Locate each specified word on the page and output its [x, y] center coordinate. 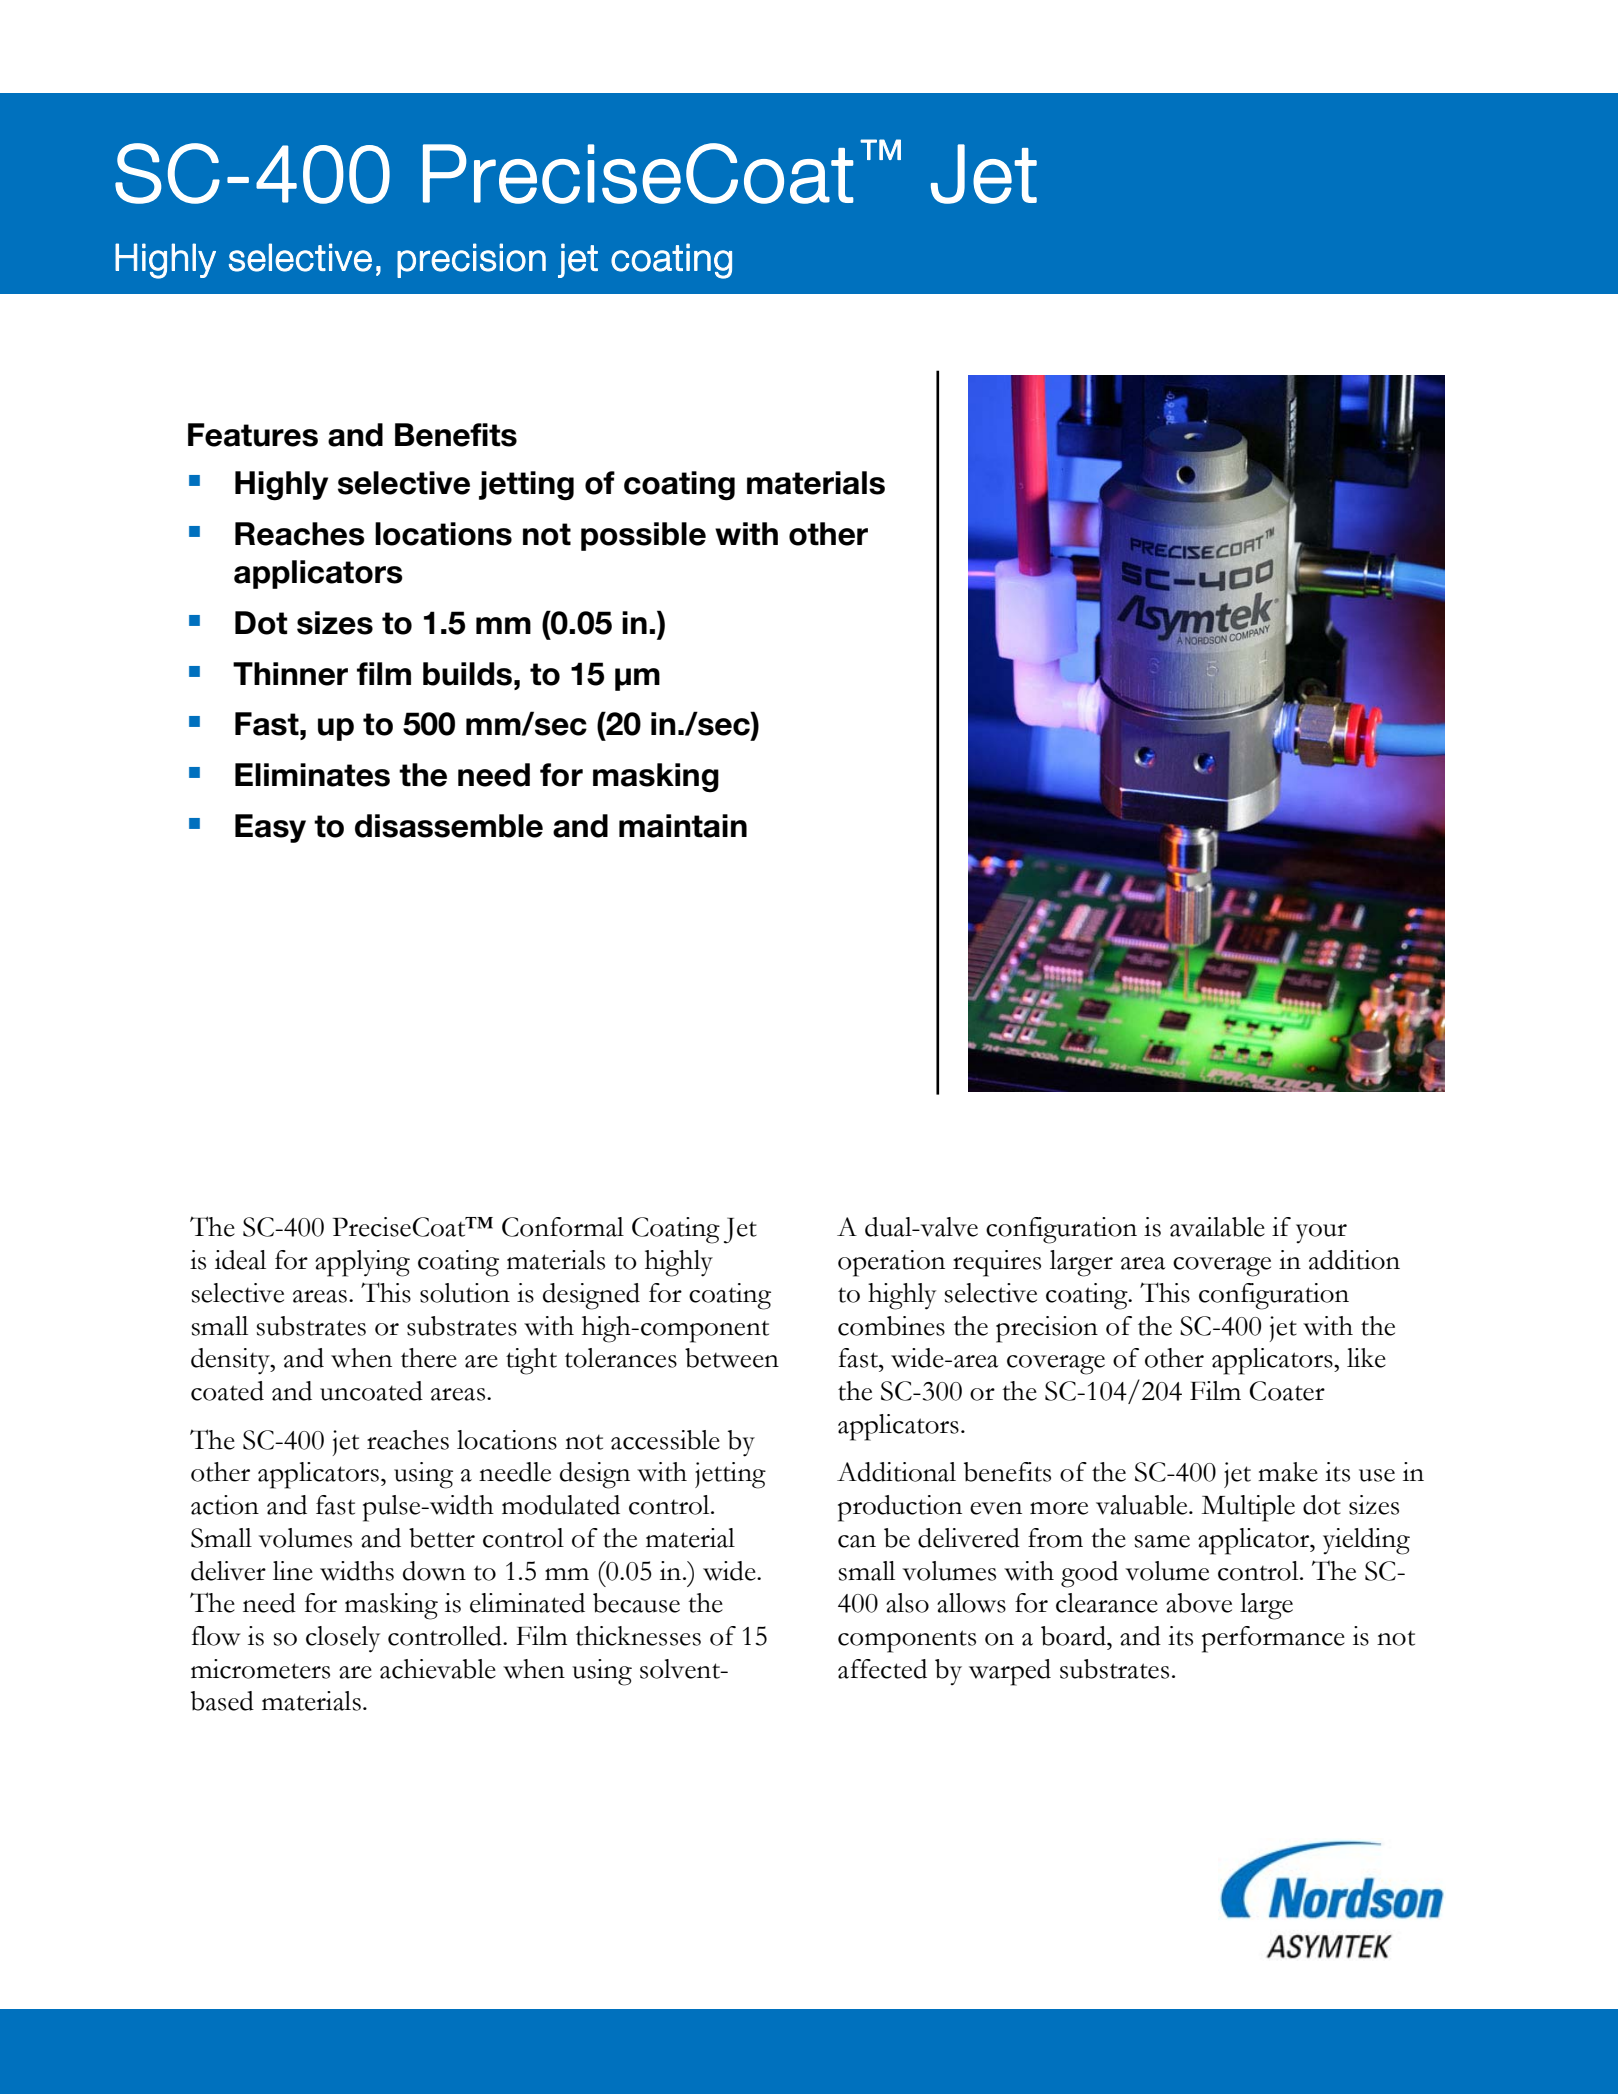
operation [891, 1263]
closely [343, 1639]
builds [467, 674]
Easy [270, 828]
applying [362, 1263]
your [1321, 1233]
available [1217, 1227]
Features [253, 435]
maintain [683, 826]
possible [643, 536]
